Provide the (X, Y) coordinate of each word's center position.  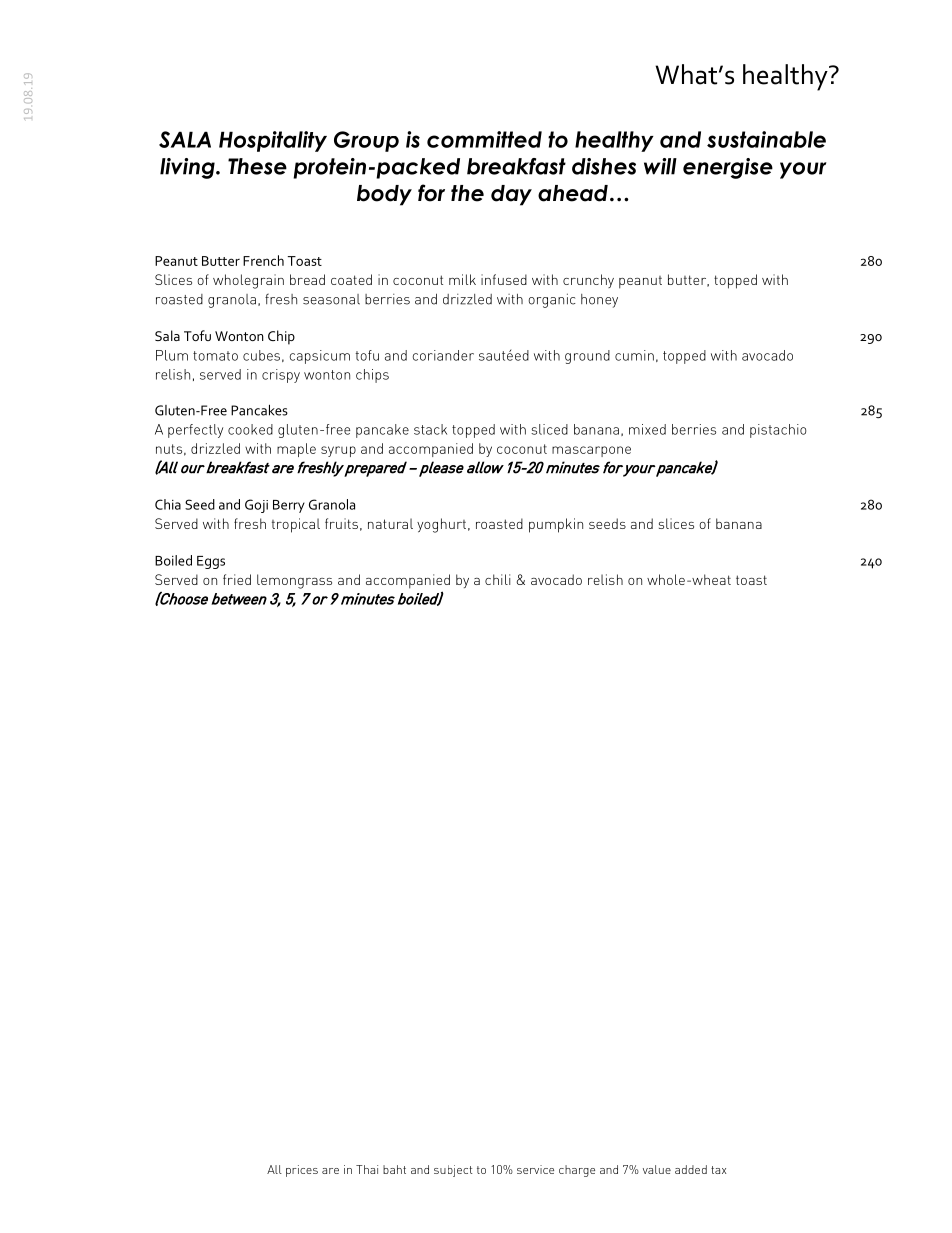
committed (484, 139)
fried (237, 579)
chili (497, 579)
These (257, 166)
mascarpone (591, 451)
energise (728, 168)
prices (302, 1171)
